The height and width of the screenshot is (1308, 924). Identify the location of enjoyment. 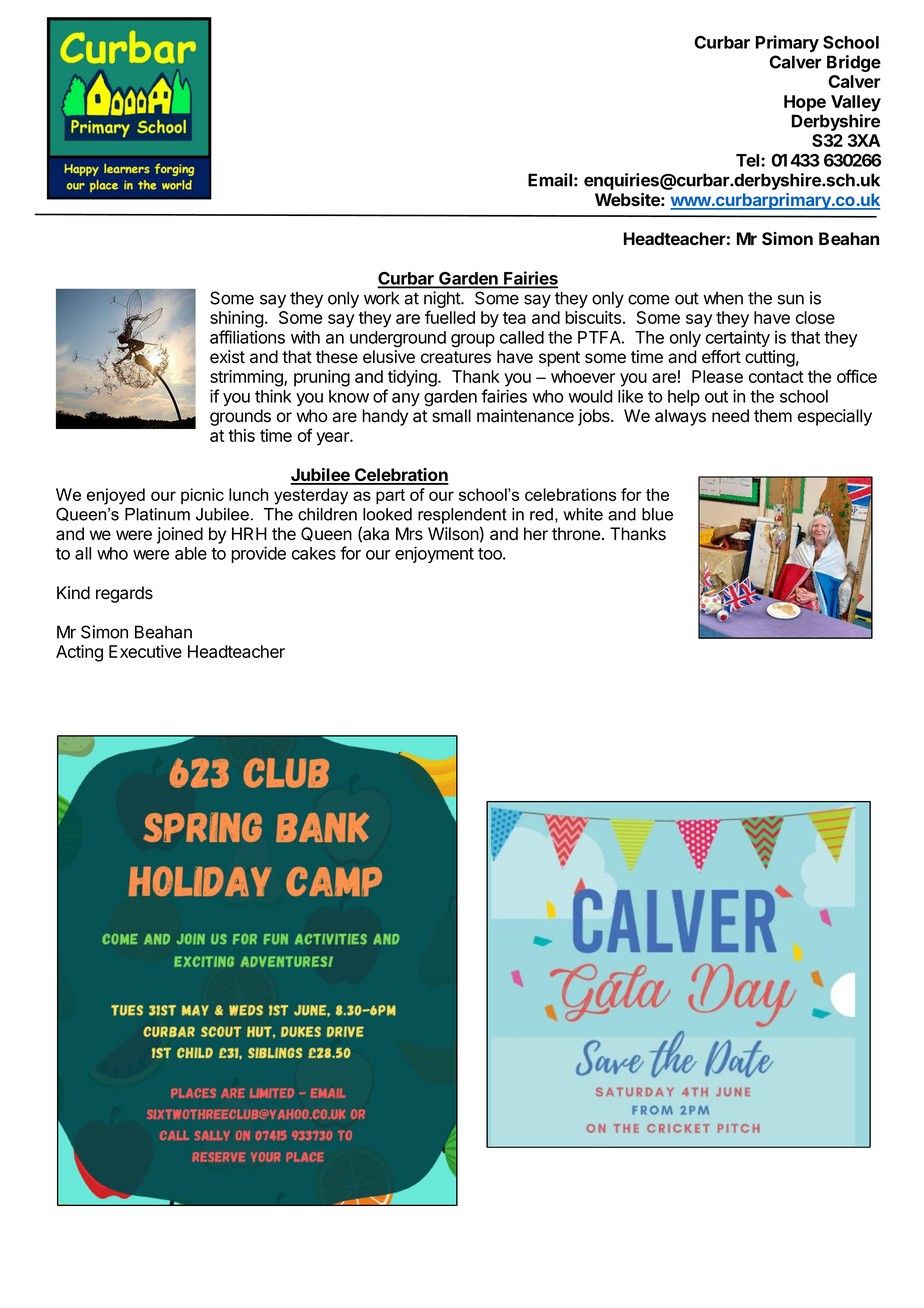
(434, 554).
